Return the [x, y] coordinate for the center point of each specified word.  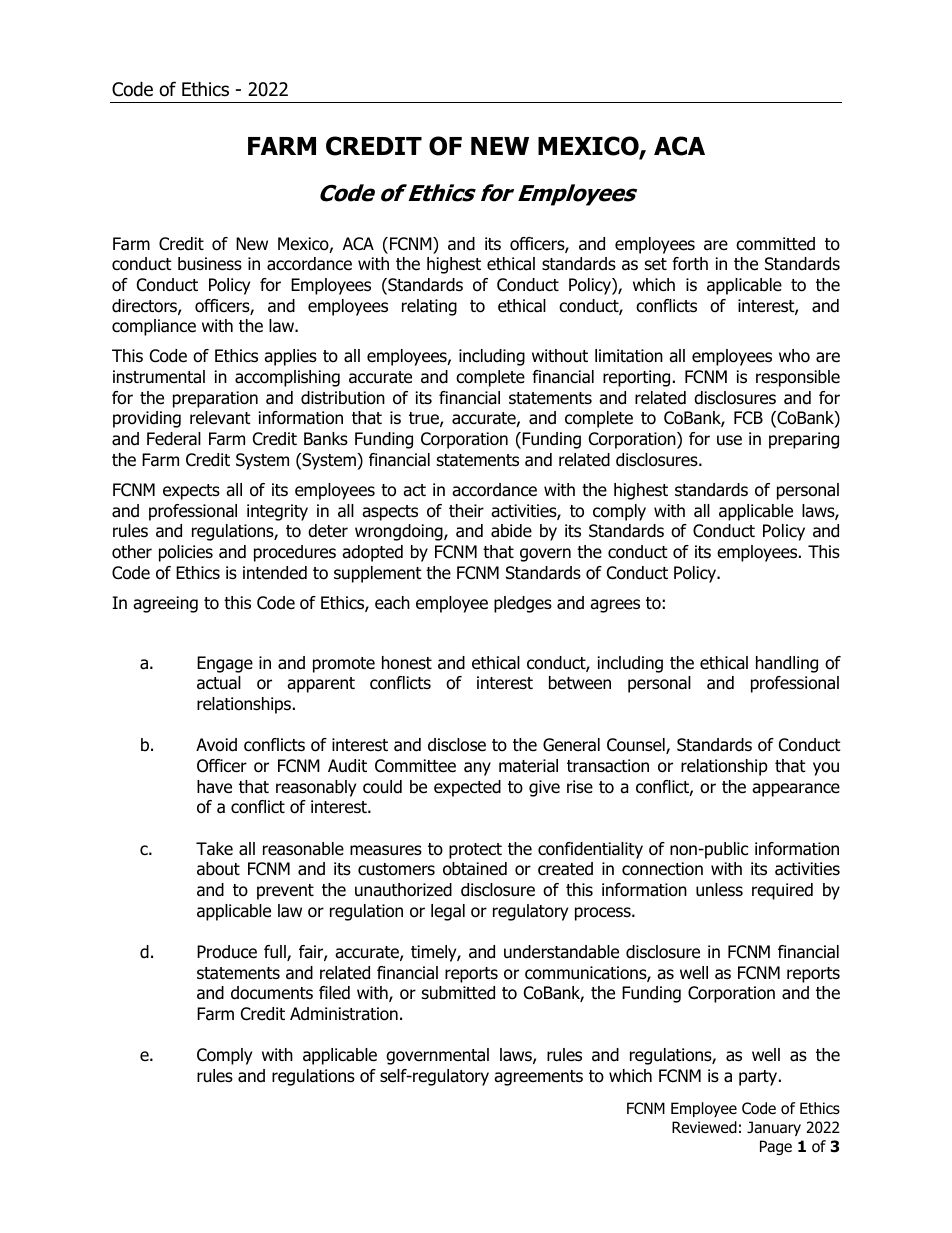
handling [787, 664]
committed [775, 244]
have [214, 787]
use [729, 440]
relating [429, 307]
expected [467, 788]
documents [272, 993]
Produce [227, 952]
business [210, 264]
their [466, 511]
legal [448, 912]
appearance [796, 790]
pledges [523, 604]
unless [719, 890]
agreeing [165, 604]
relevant [220, 418]
